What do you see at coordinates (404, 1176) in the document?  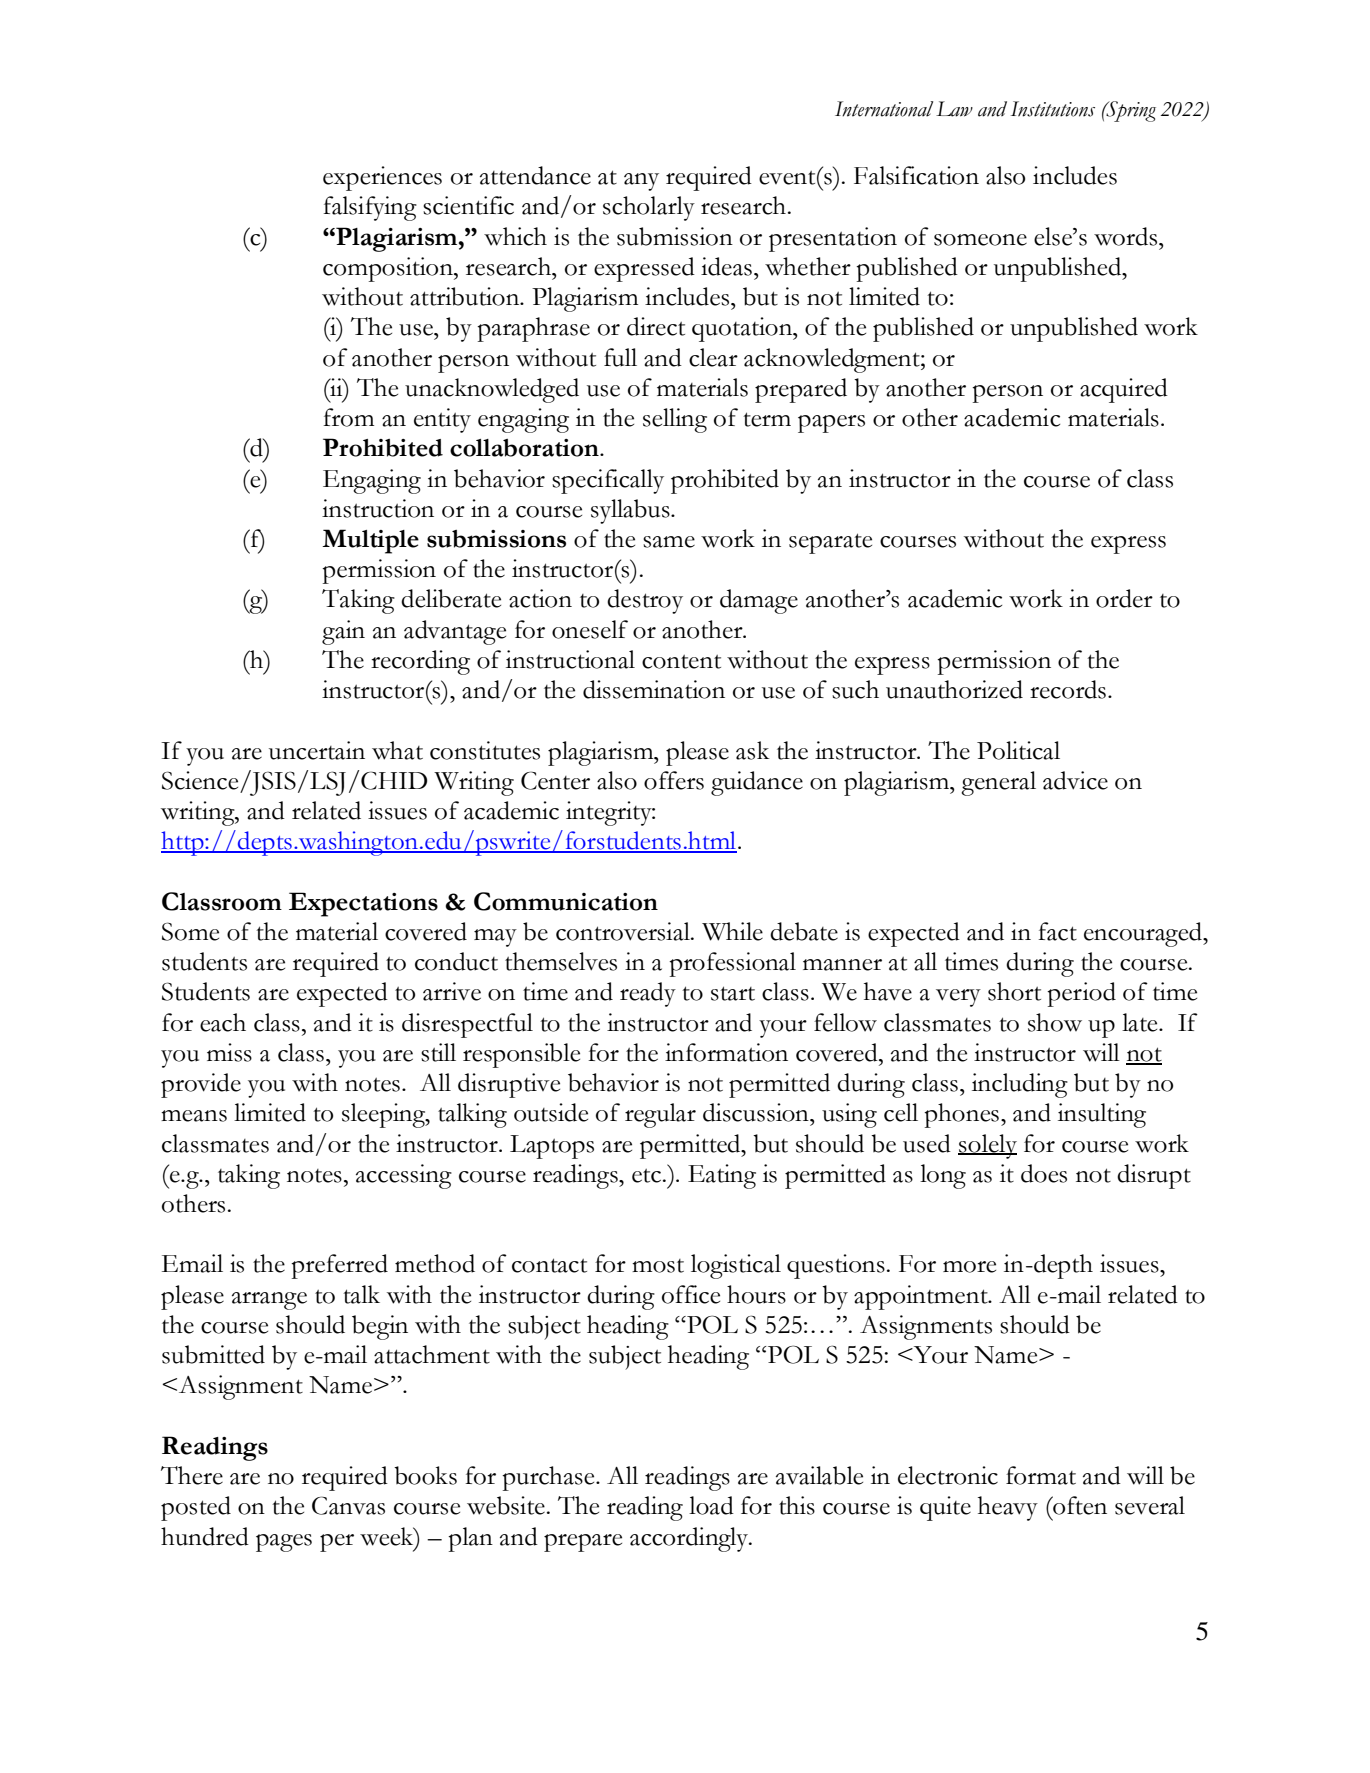 I see `accessing` at bounding box center [404, 1176].
